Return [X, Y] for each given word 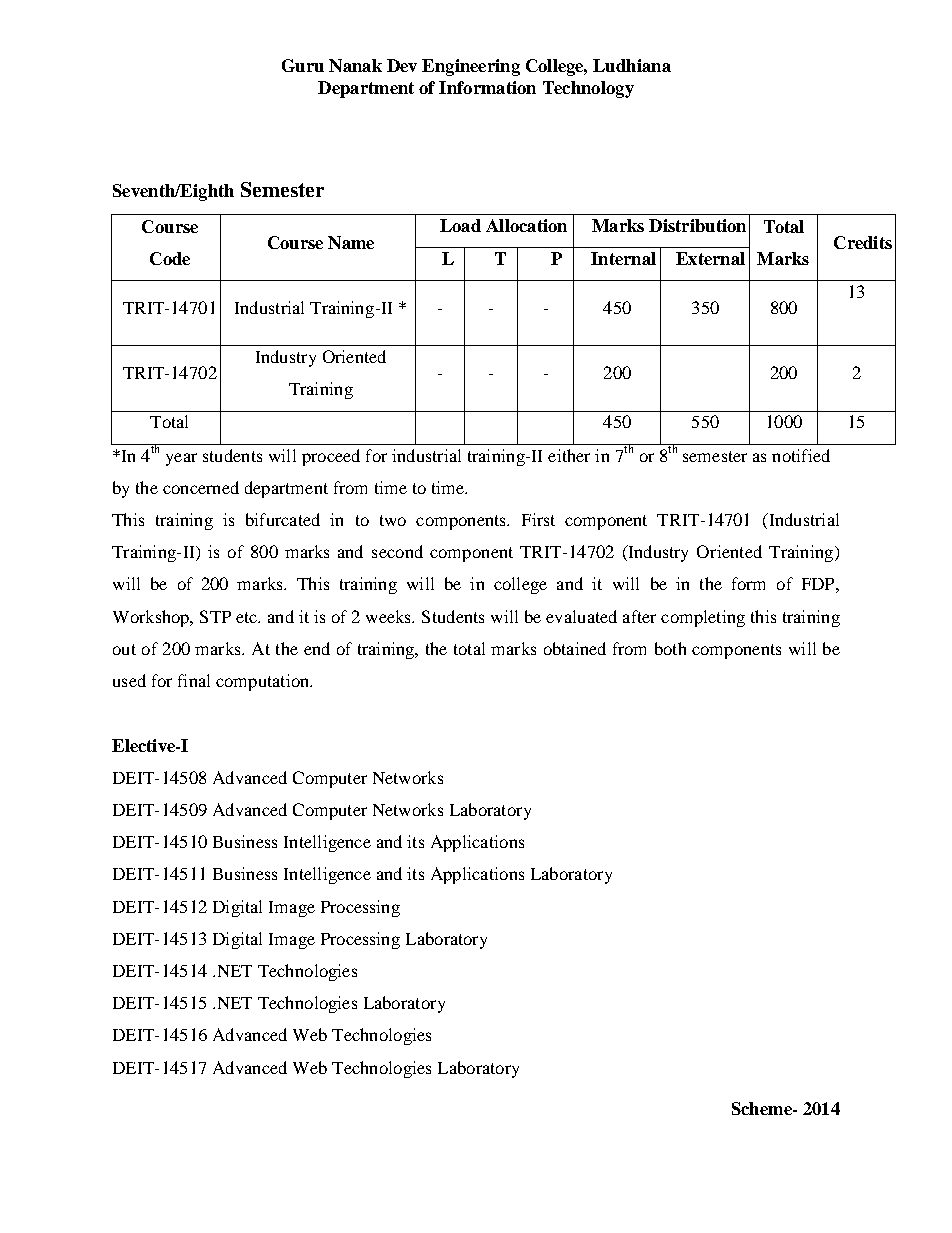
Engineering [471, 67]
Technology [588, 89]
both [670, 648]
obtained [575, 648]
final [194, 680]
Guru [303, 65]
